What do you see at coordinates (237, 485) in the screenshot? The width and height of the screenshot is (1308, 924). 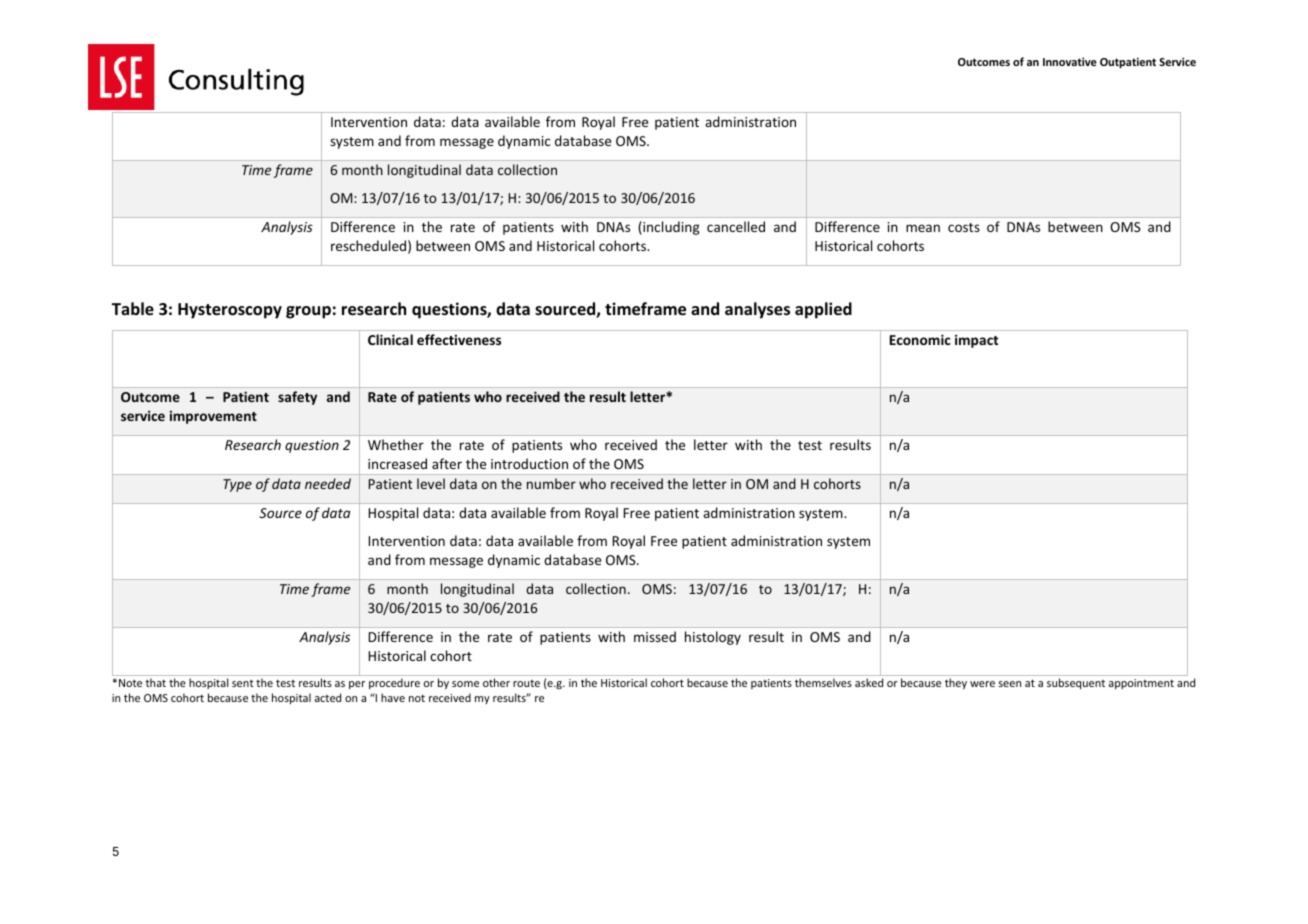 I see `Type` at bounding box center [237, 485].
